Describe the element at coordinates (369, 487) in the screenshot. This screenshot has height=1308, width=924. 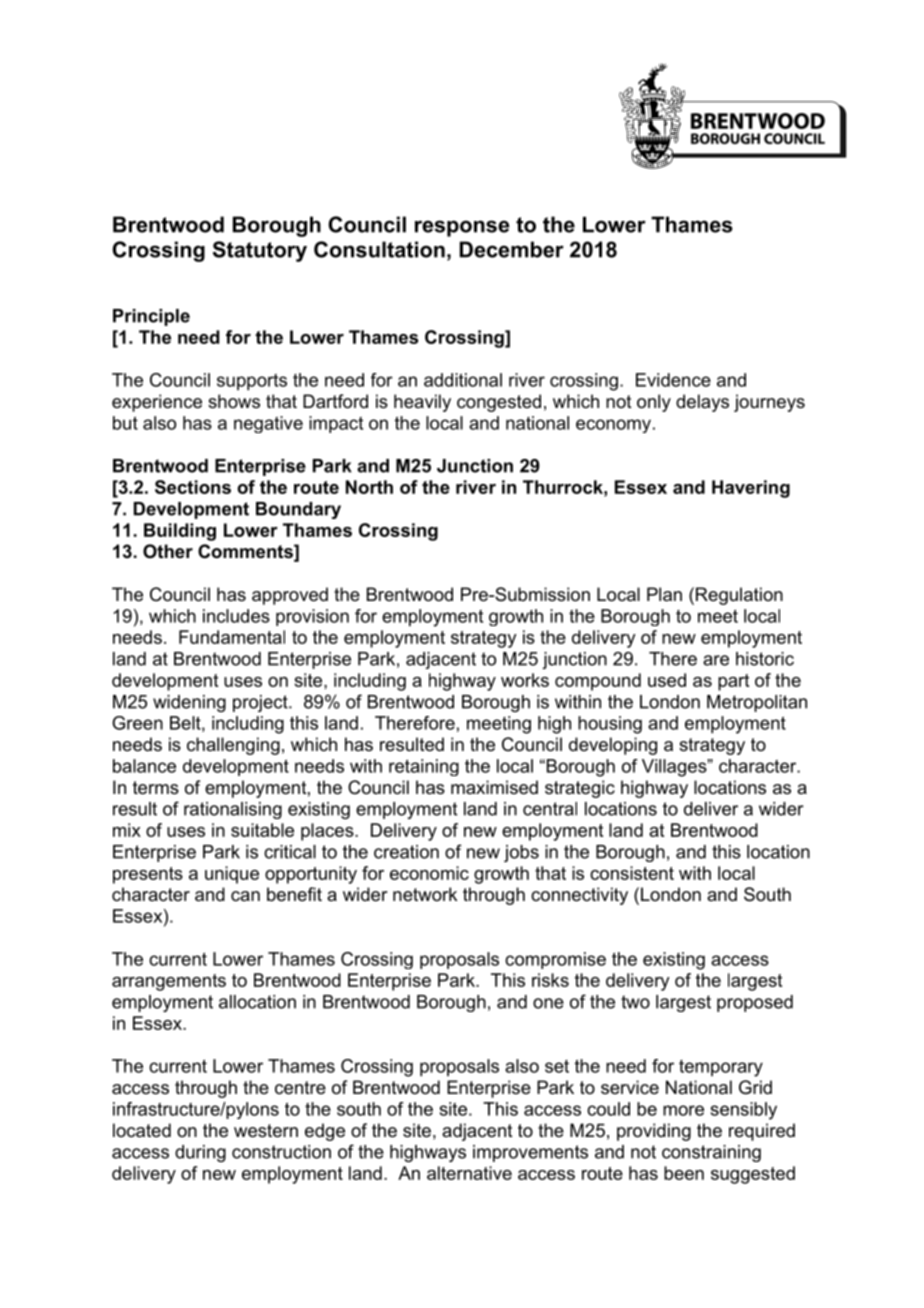
I see `North` at that location.
